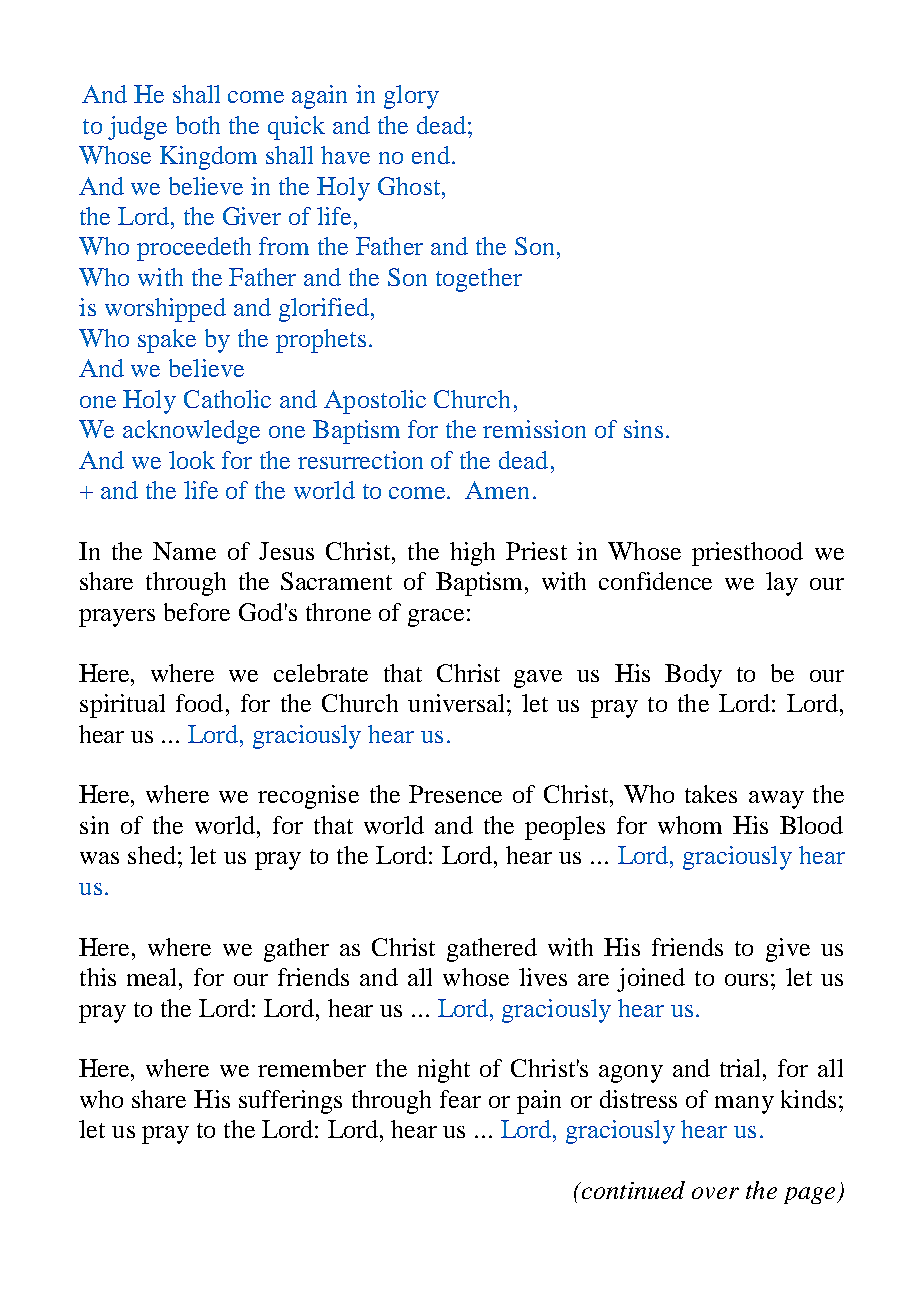  What do you see at coordinates (479, 280) in the page?
I see `together` at bounding box center [479, 280].
